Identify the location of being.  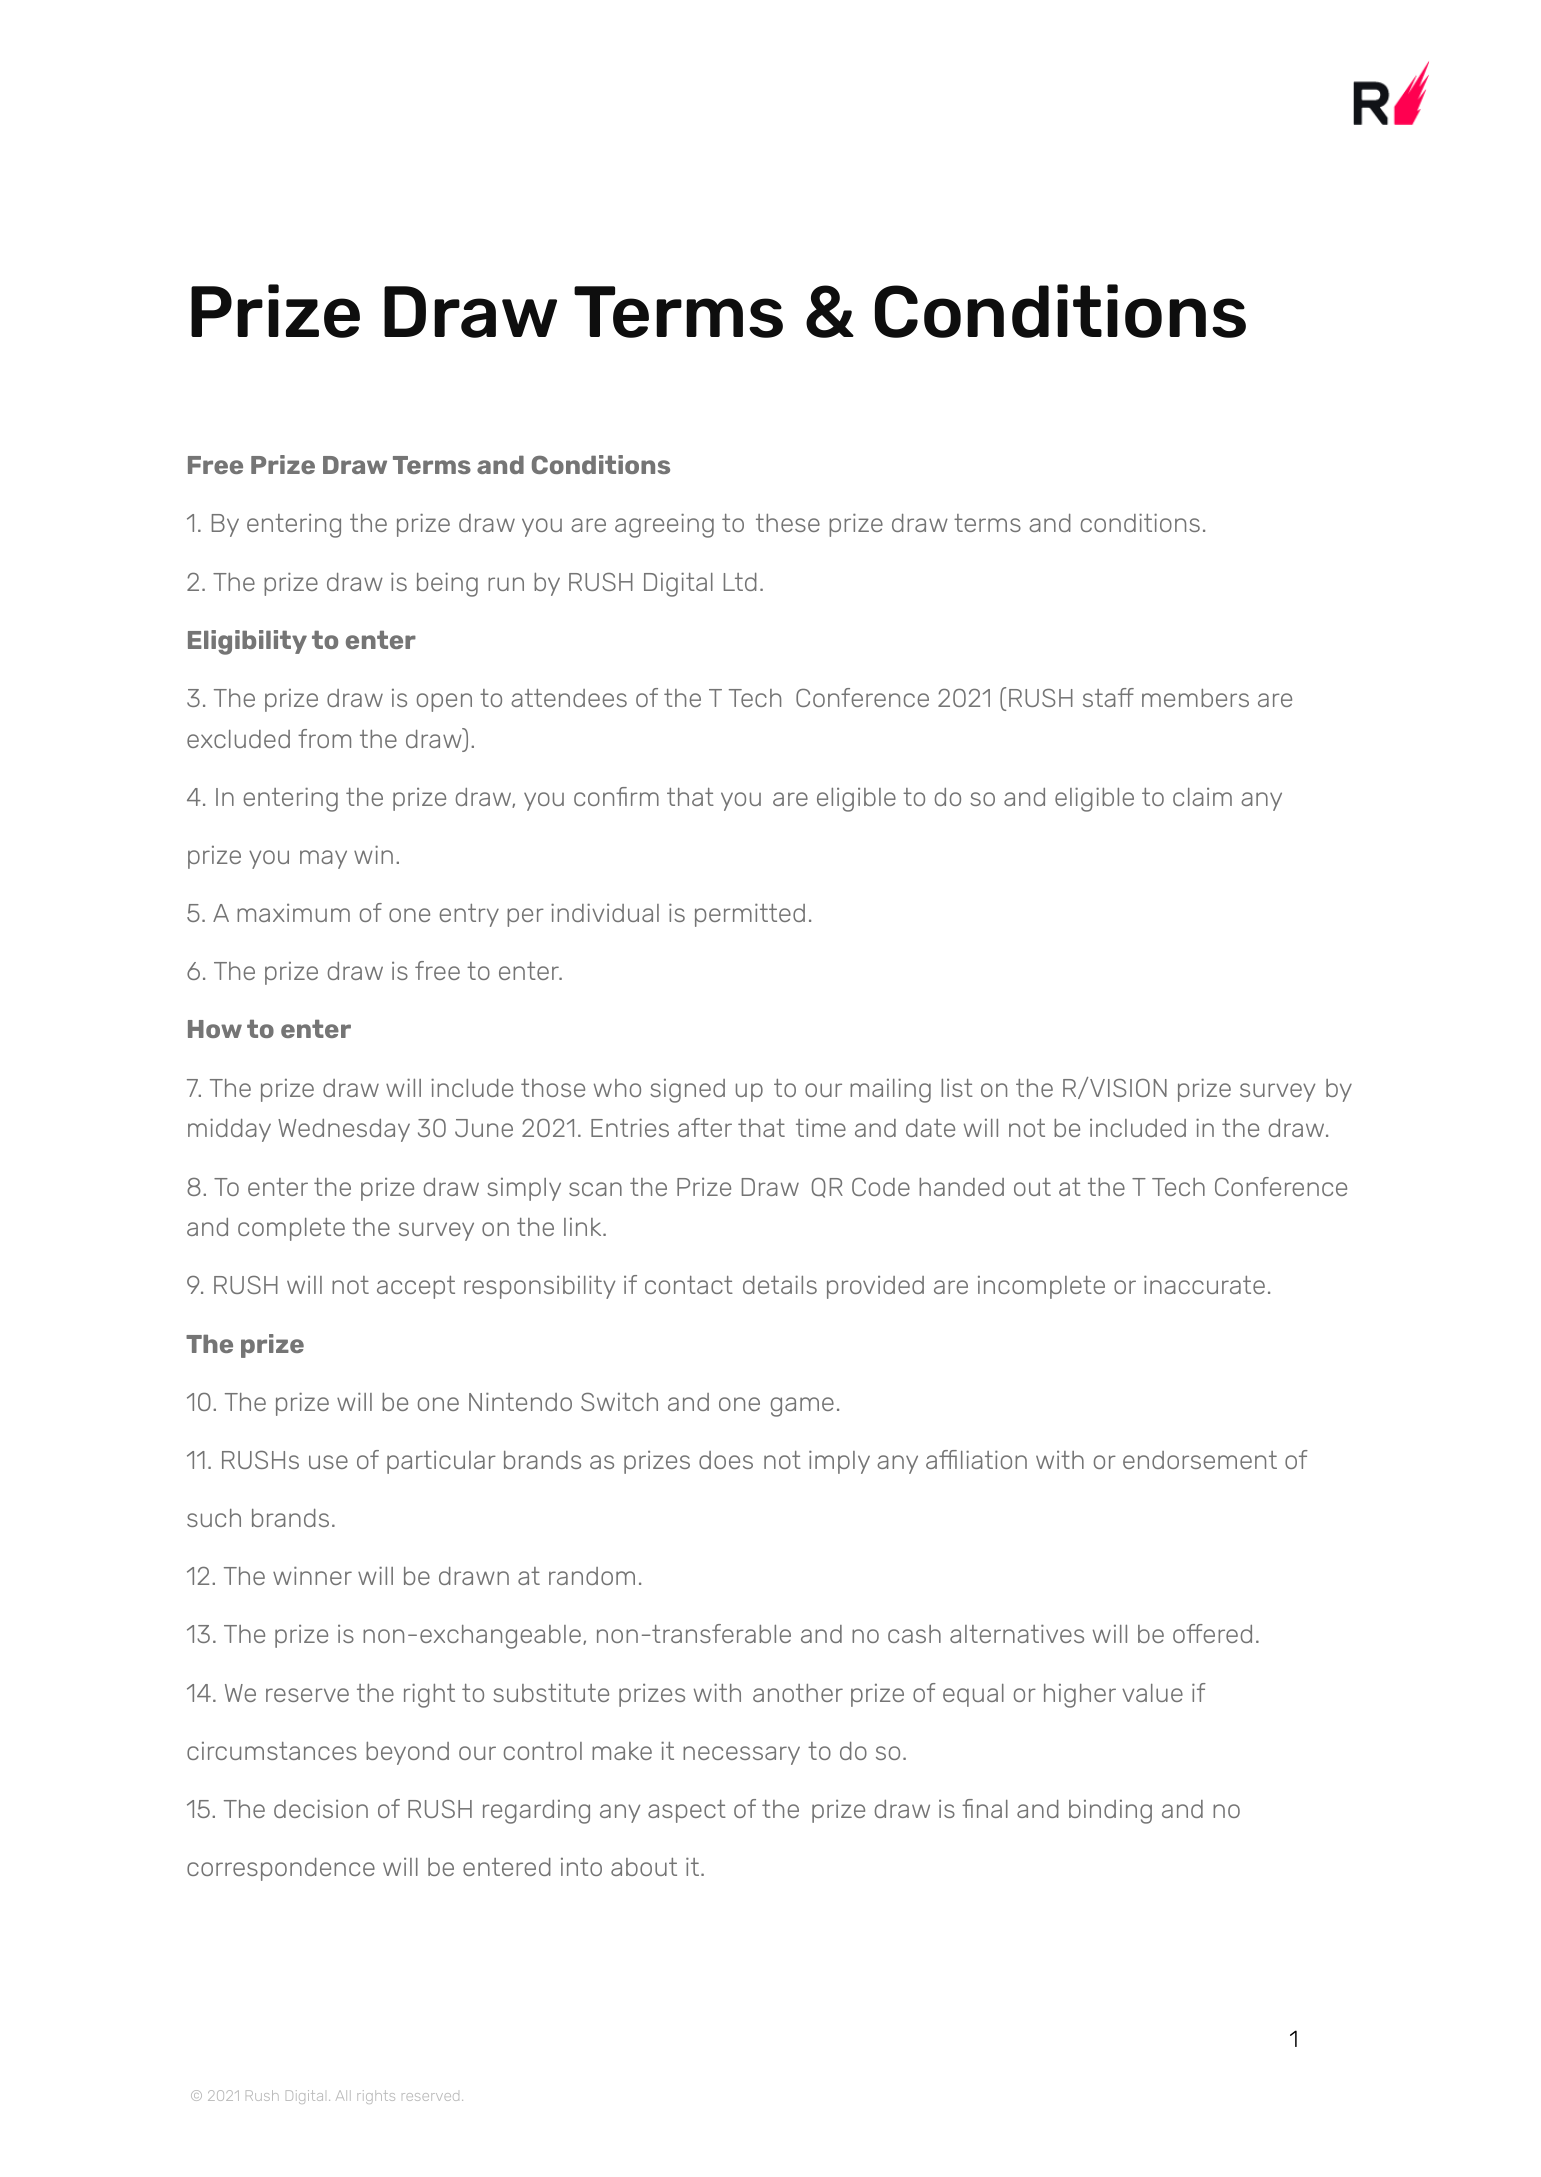
(447, 585).
